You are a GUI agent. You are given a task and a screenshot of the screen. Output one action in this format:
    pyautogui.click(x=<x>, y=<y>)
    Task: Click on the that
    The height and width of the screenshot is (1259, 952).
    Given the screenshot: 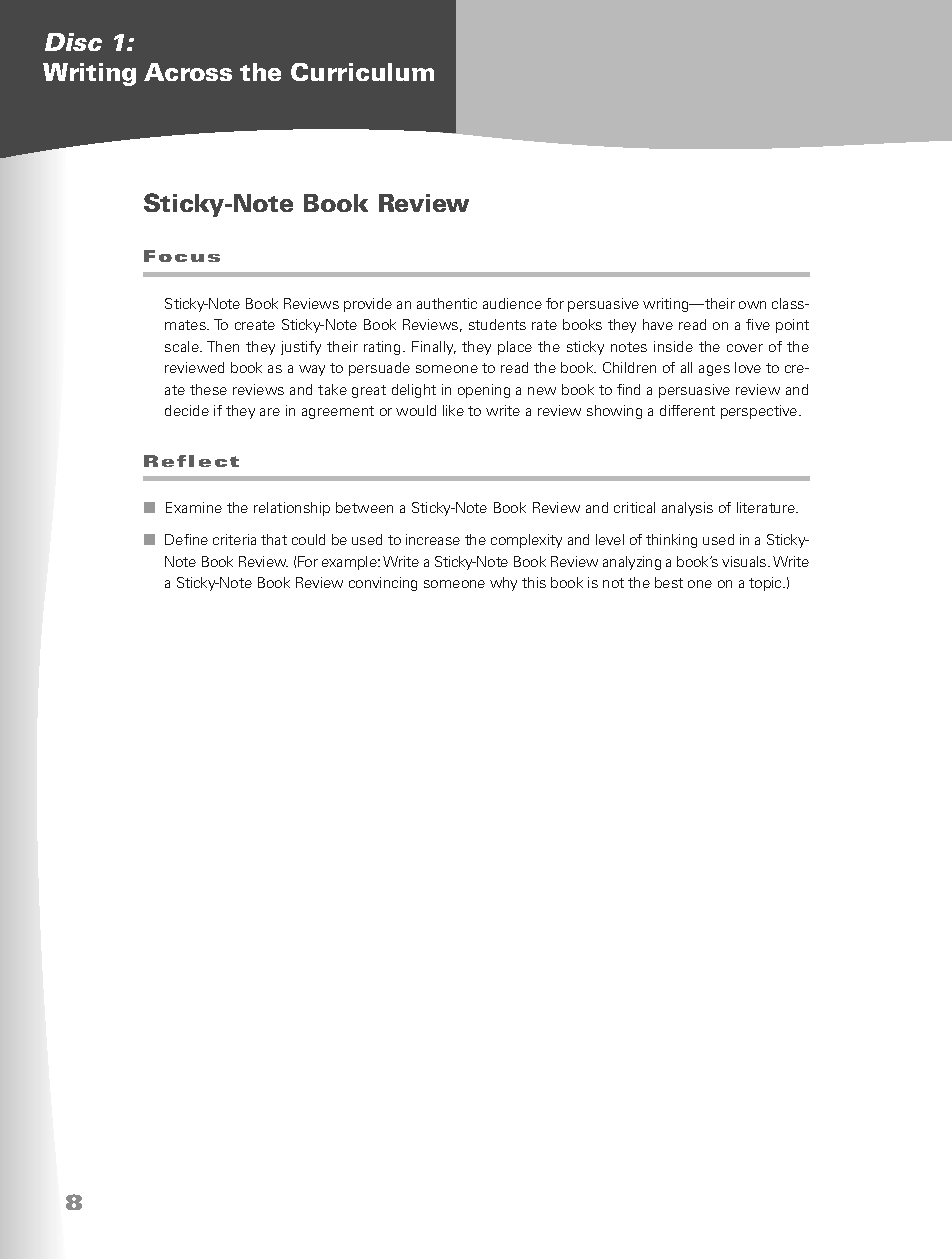 What is the action you would take?
    pyautogui.click(x=274, y=539)
